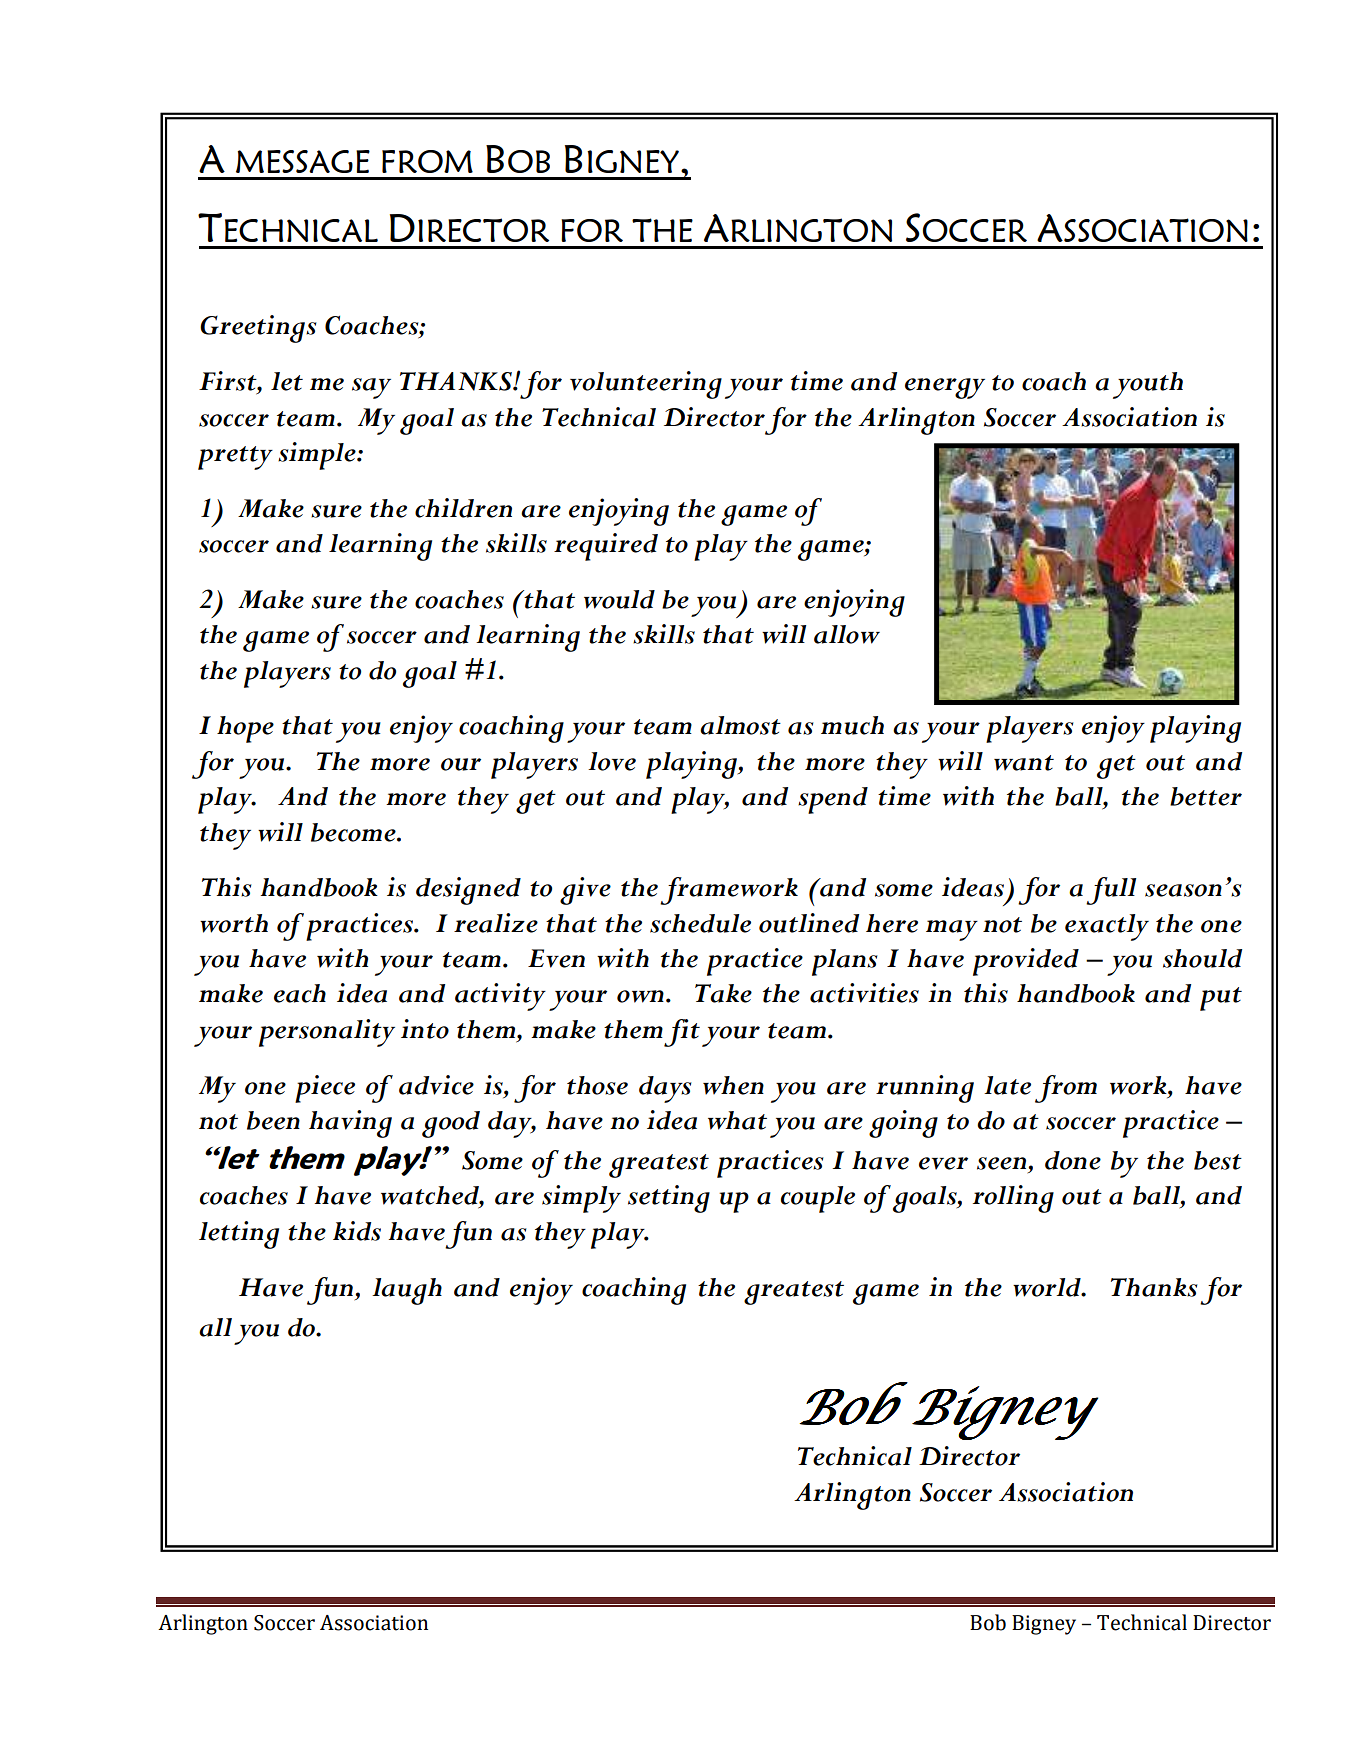 The width and height of the screenshot is (1351, 1749). I want to click on setting, so click(669, 1199).
